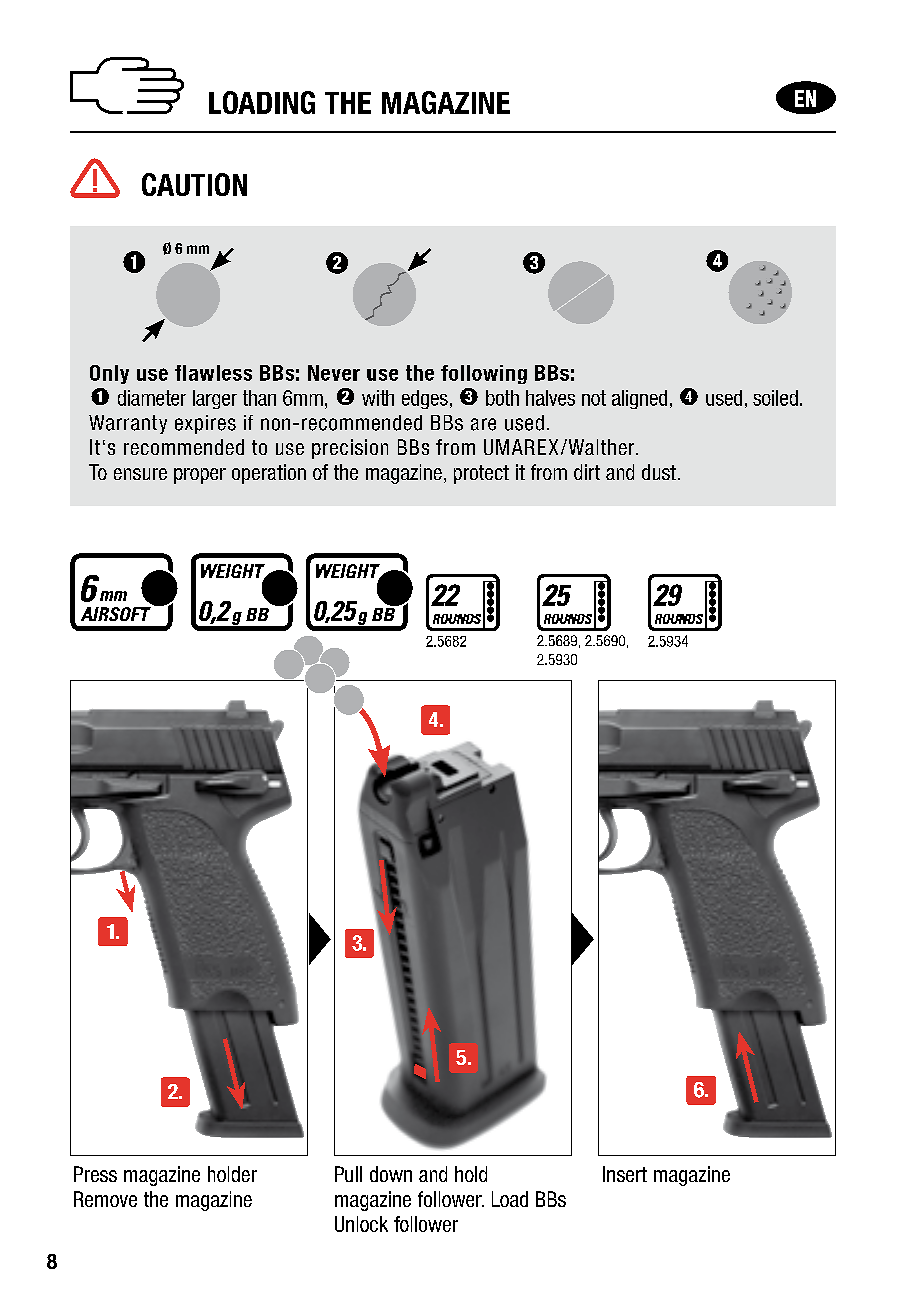  I want to click on aligned, so click(639, 399).
